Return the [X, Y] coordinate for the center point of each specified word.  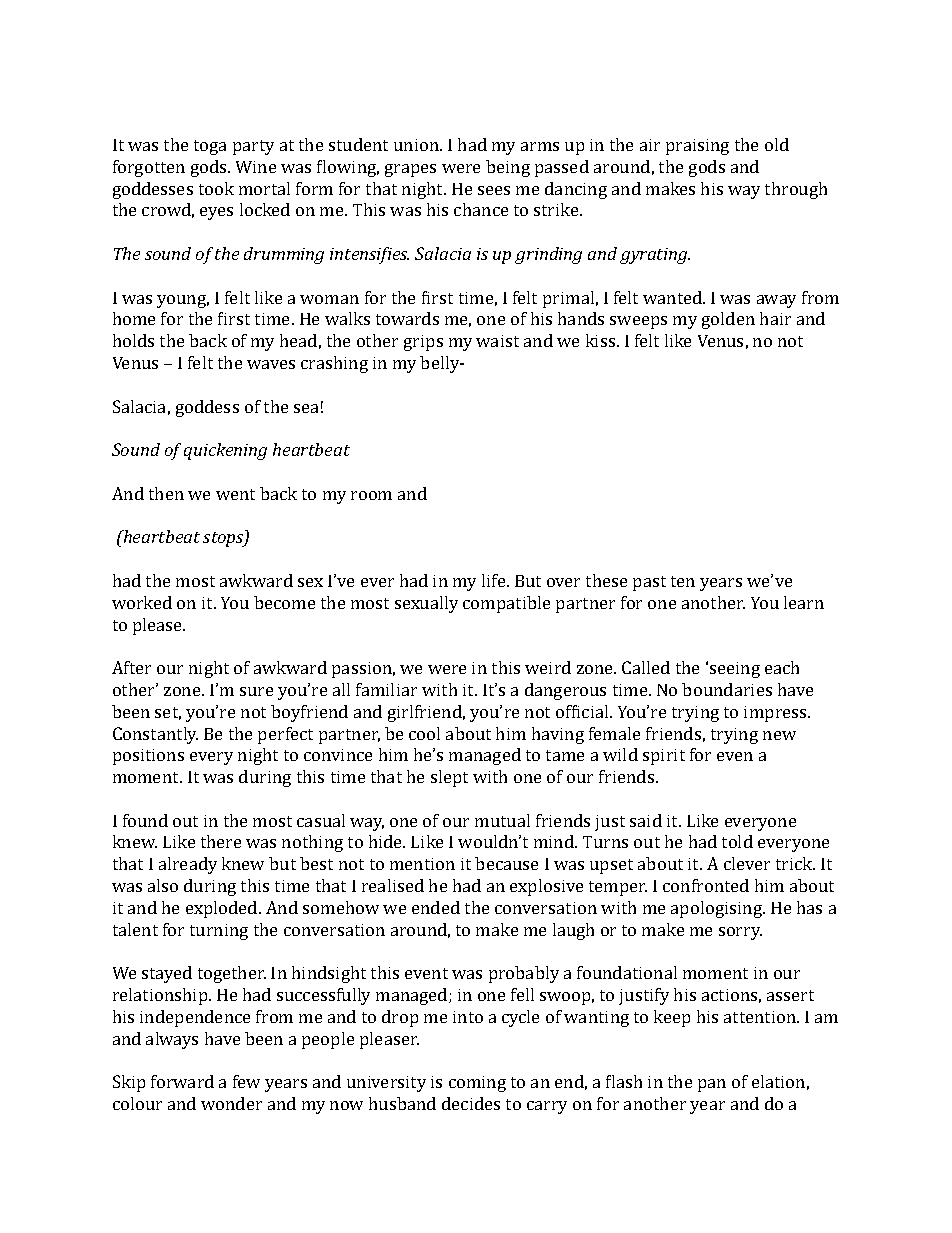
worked [142, 602]
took [216, 188]
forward [182, 1081]
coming [477, 1084]
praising [697, 147]
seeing [735, 670]
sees [494, 190]
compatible [506, 604]
